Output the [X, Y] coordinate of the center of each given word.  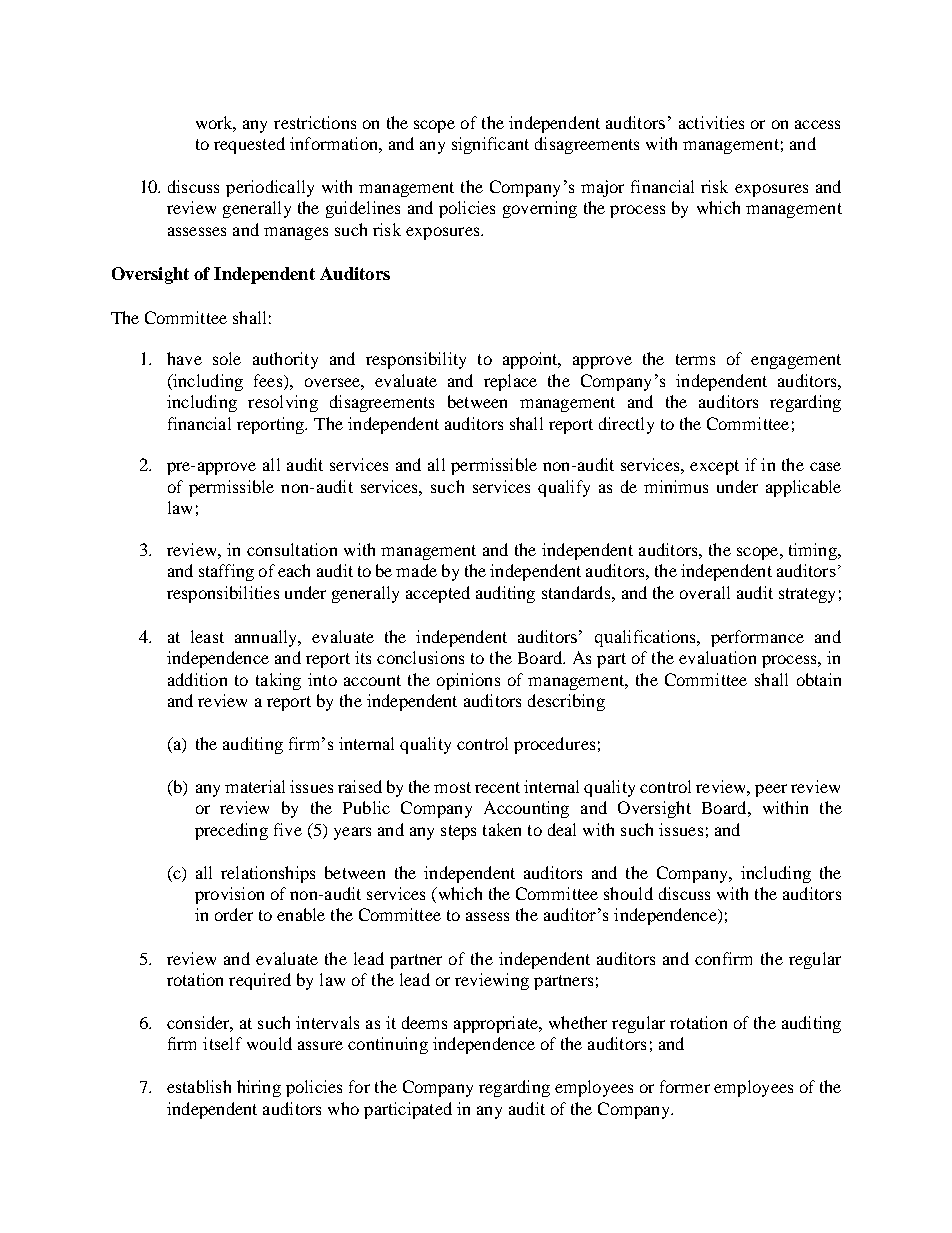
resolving [283, 403]
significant [490, 145]
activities [711, 122]
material [255, 786]
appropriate [497, 1024]
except [714, 467]
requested [249, 145]
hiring [259, 1088]
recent [497, 787]
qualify [564, 488]
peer [771, 790]
